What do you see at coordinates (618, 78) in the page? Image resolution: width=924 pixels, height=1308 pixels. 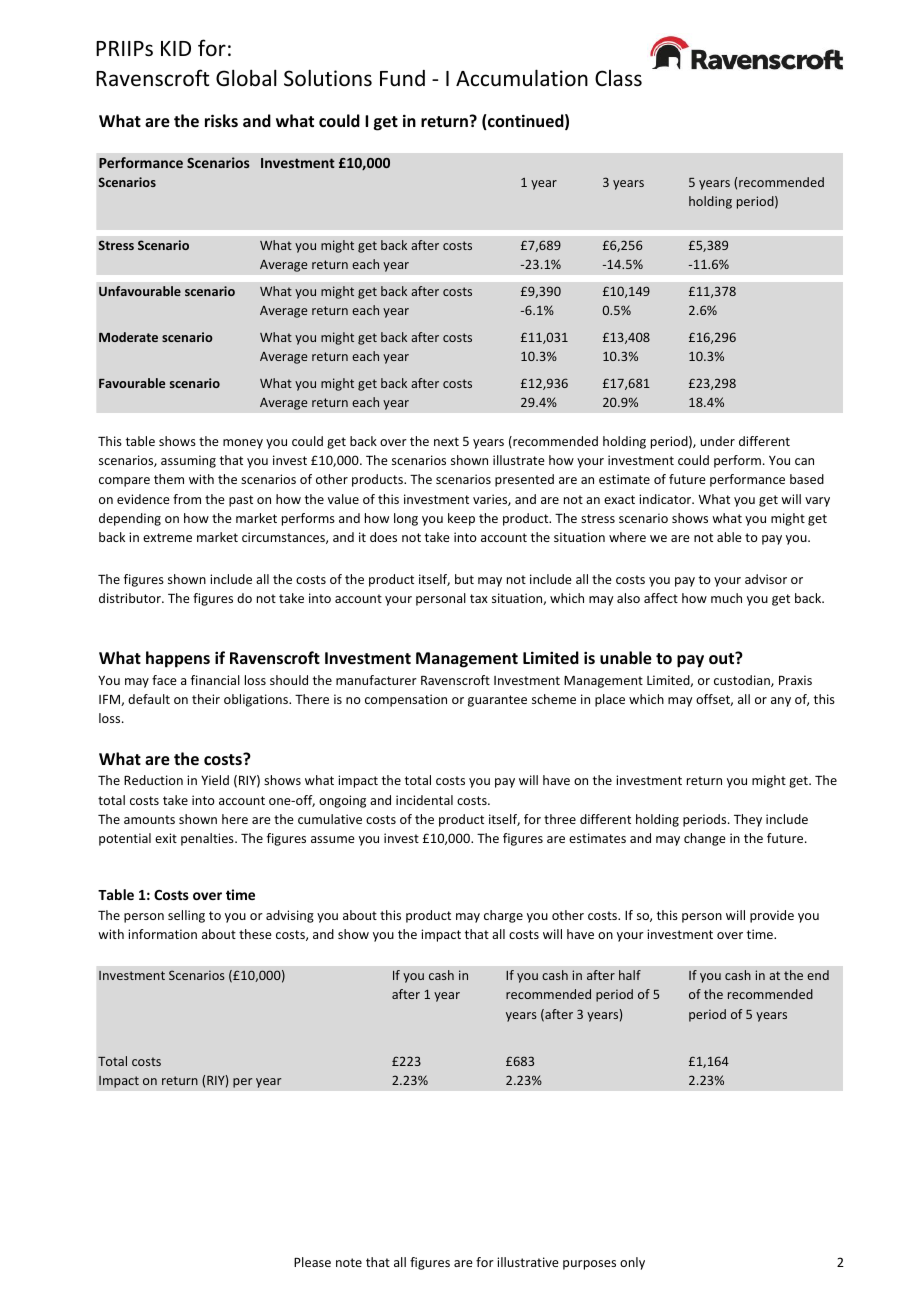 I see `Class` at bounding box center [618, 78].
